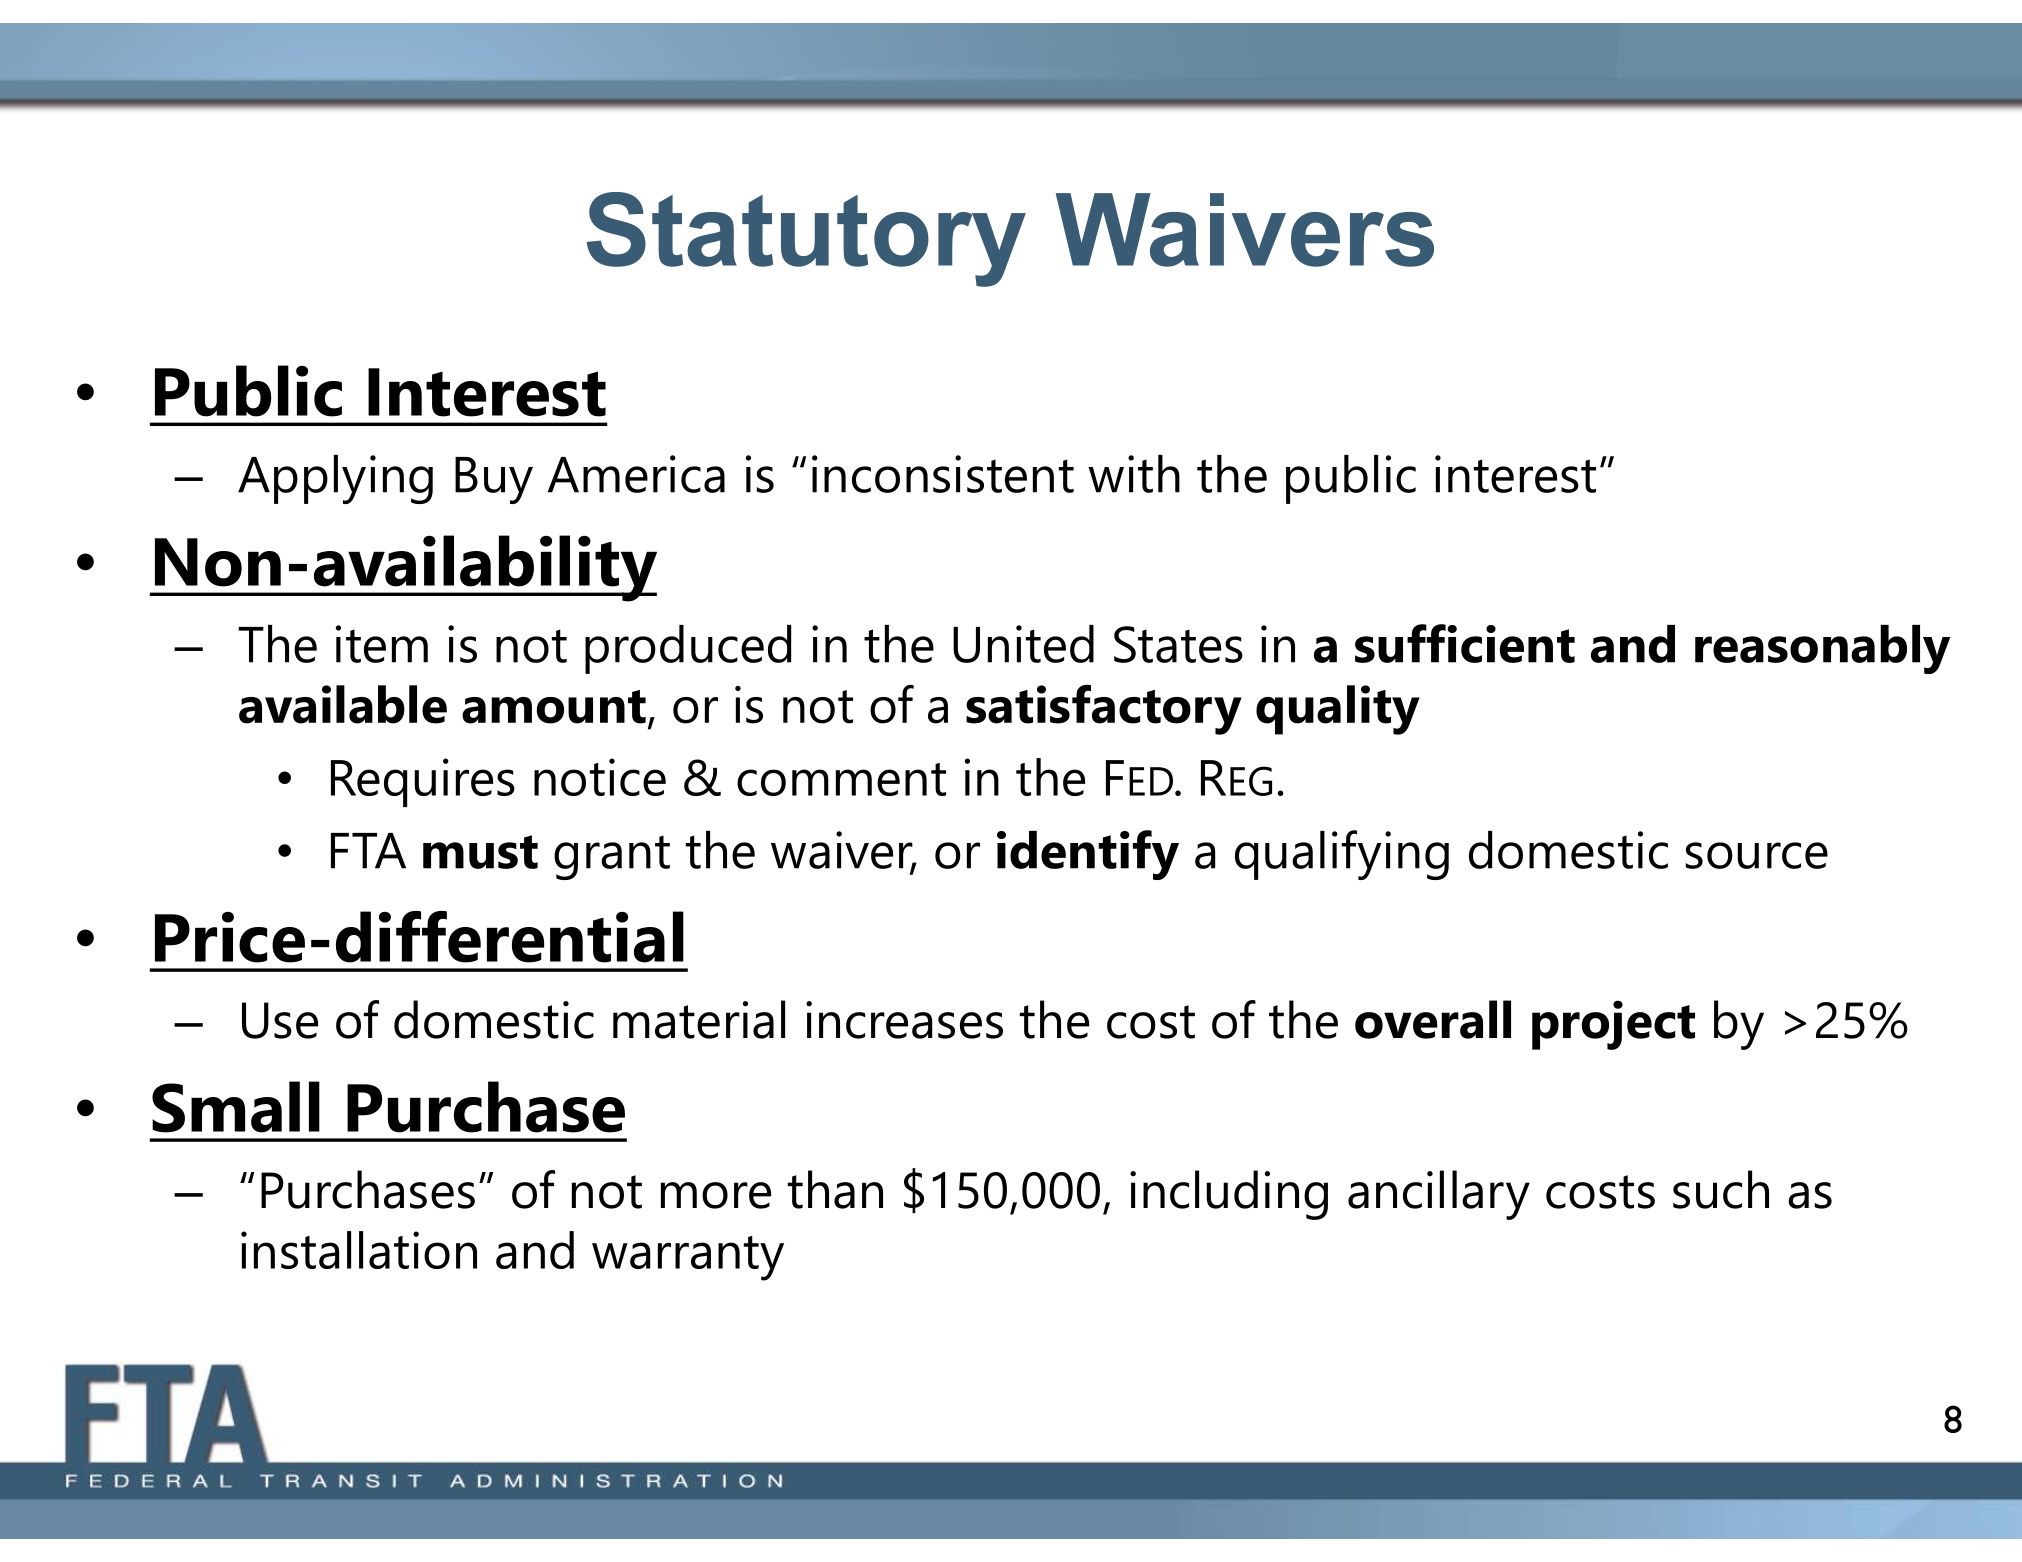 The image size is (2022, 1562). What do you see at coordinates (1023, 644) in the screenshot?
I see `United` at bounding box center [1023, 644].
